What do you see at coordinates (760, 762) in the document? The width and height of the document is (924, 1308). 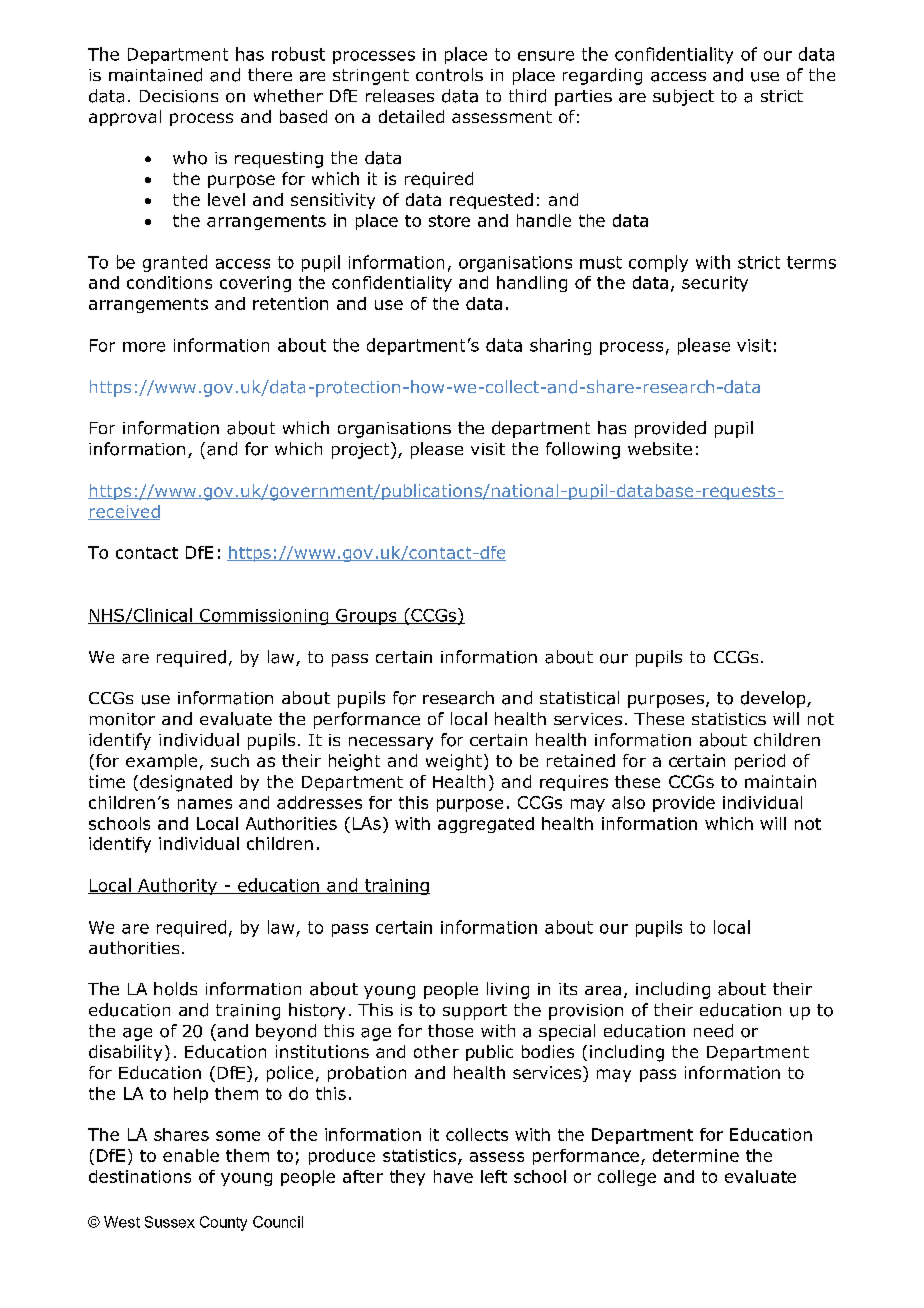 I see `period` at bounding box center [760, 762].
